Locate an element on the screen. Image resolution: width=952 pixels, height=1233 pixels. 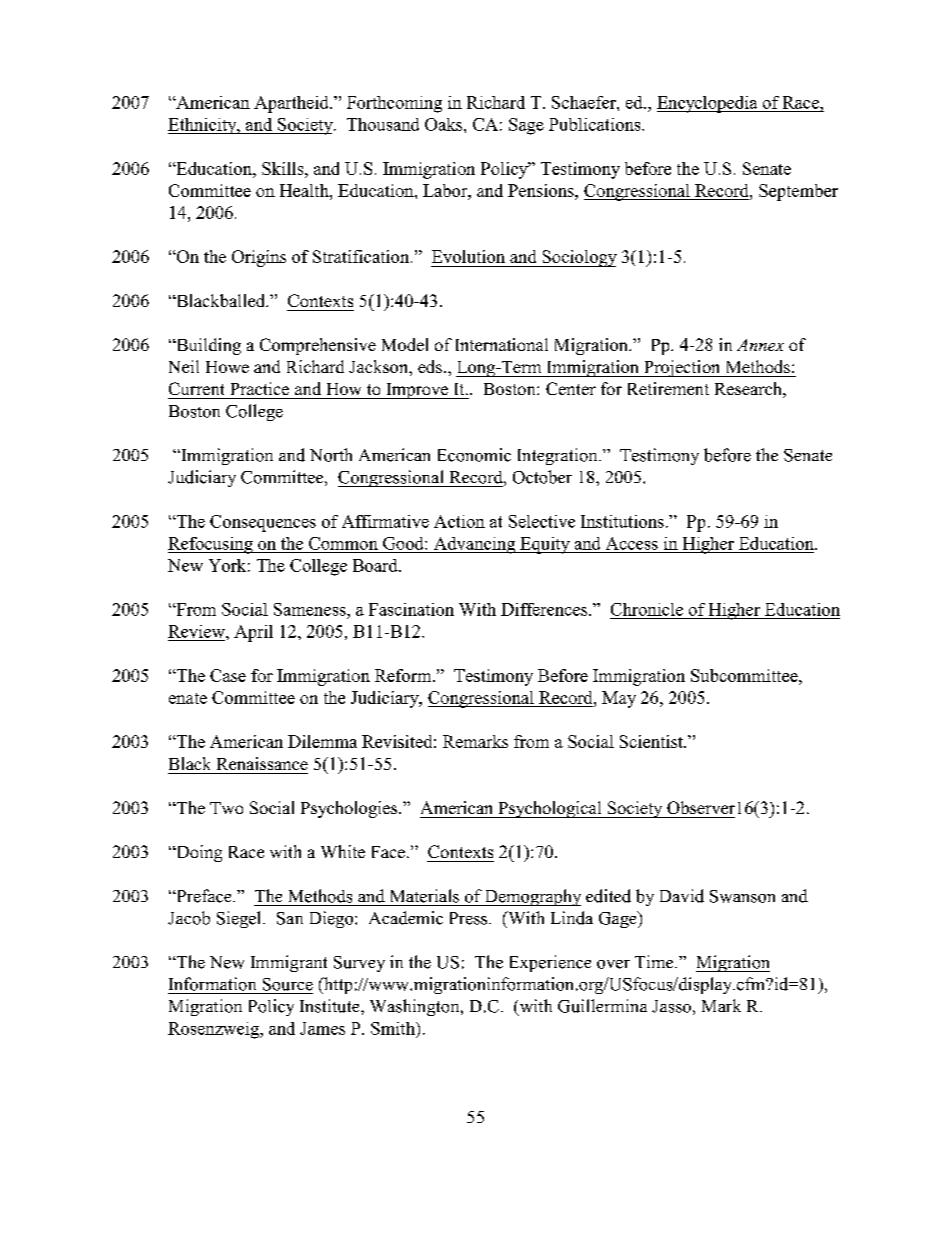
Apartheid is located at coordinates (292, 104).
